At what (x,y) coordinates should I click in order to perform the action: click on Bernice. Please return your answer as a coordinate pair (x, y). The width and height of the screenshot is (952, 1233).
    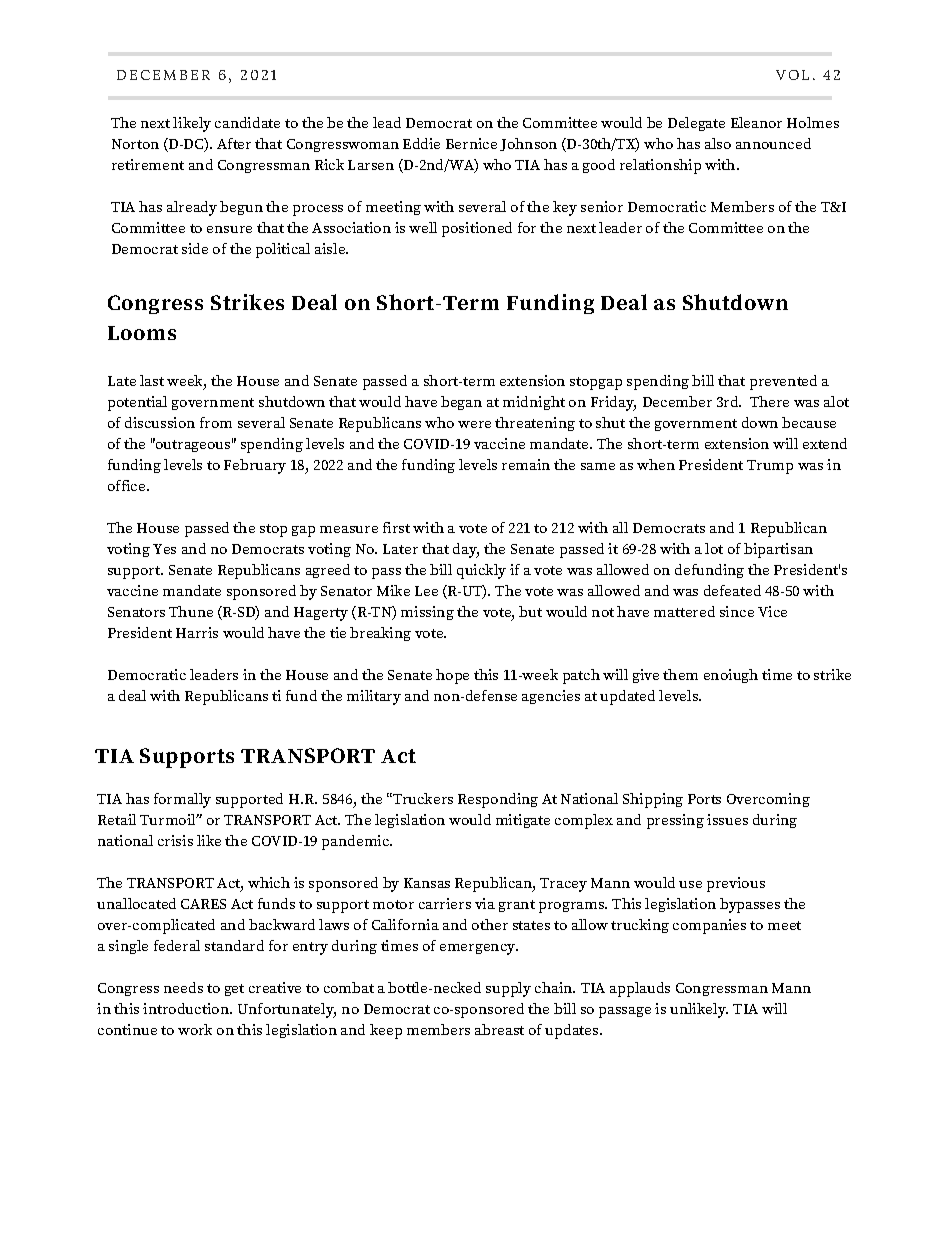
    Looking at the image, I should click on (471, 143).
